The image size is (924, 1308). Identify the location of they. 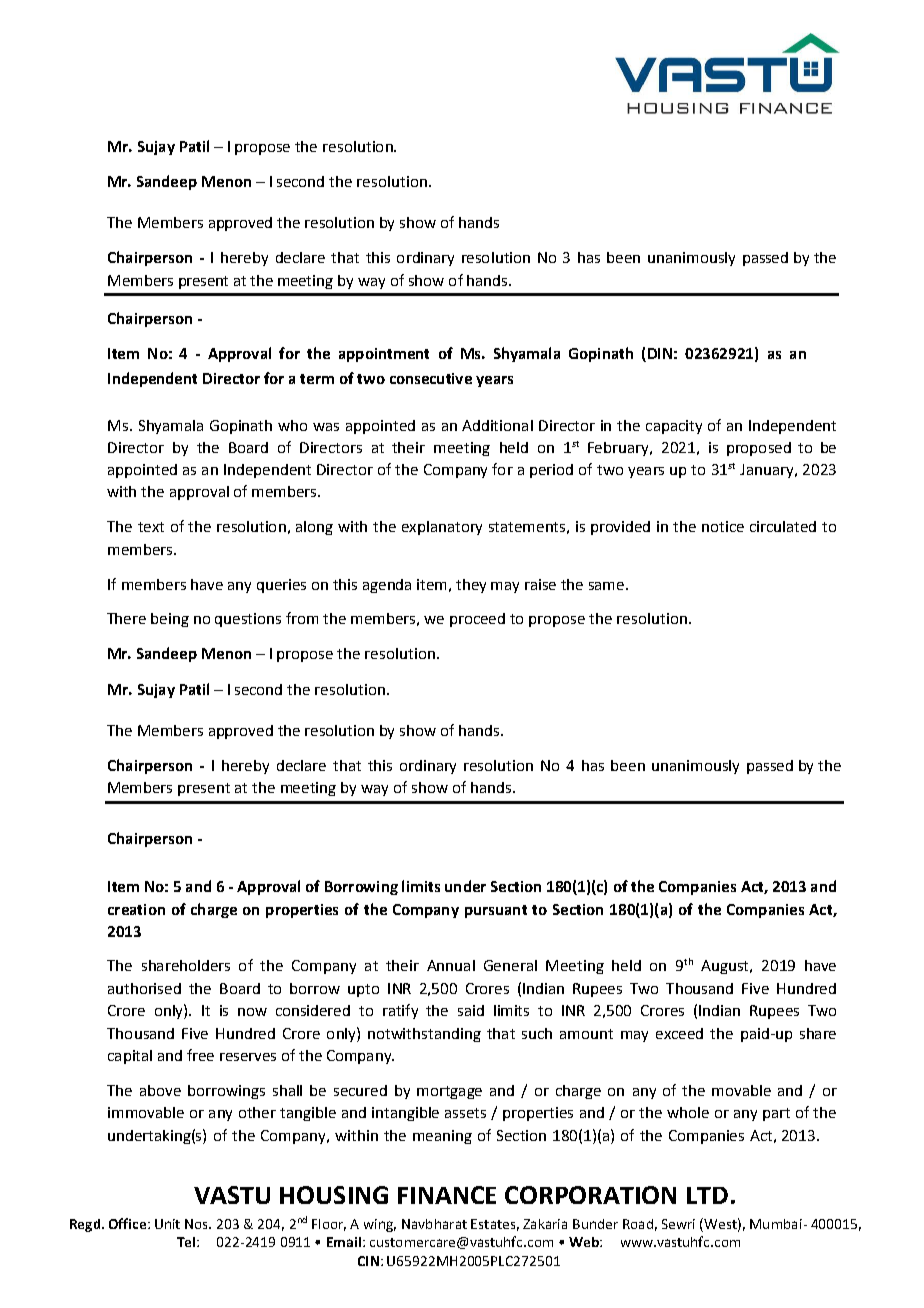
(471, 586).
